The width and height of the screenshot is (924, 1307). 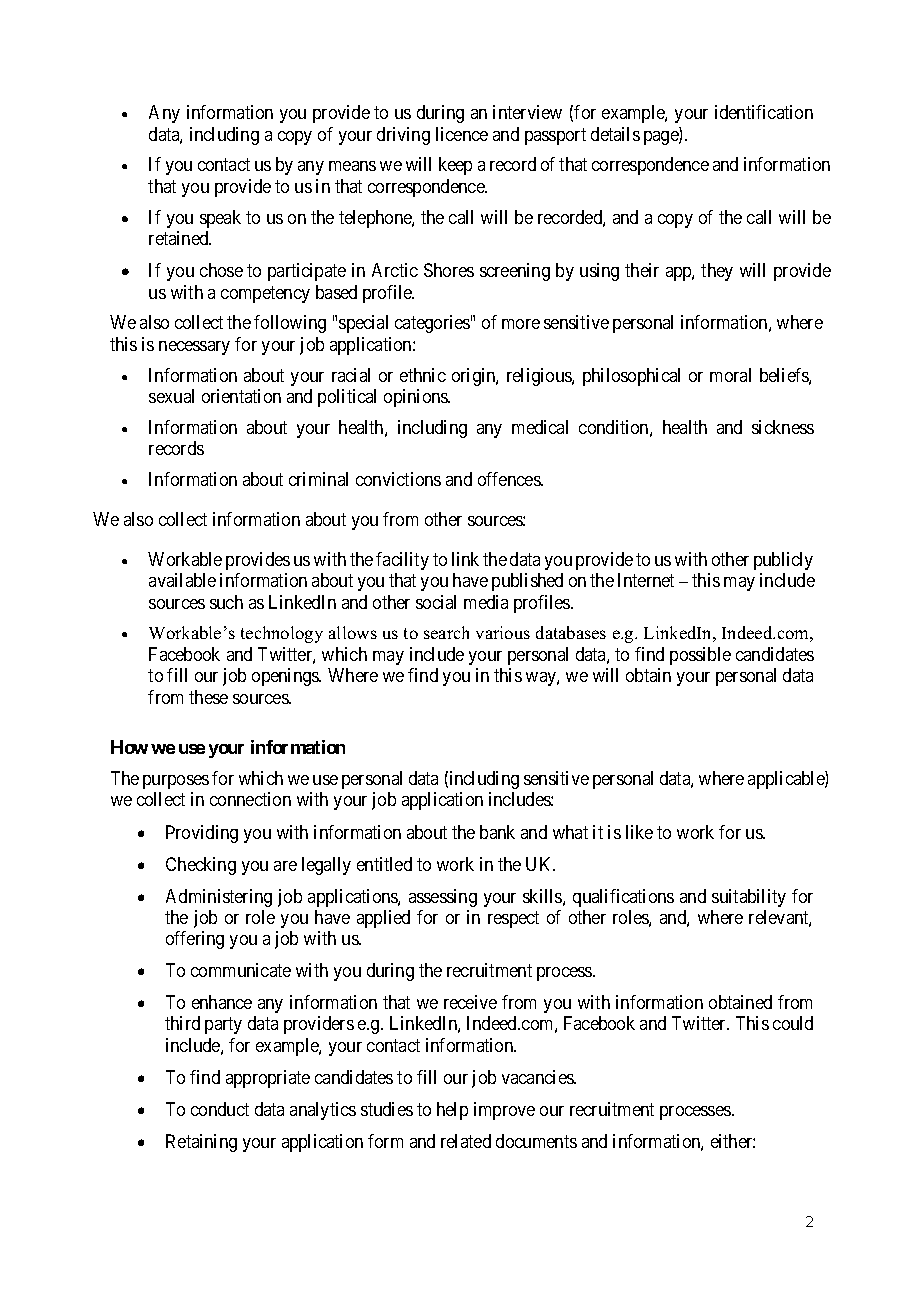 What do you see at coordinates (521, 324) in the screenshot?
I see `more` at bounding box center [521, 324].
